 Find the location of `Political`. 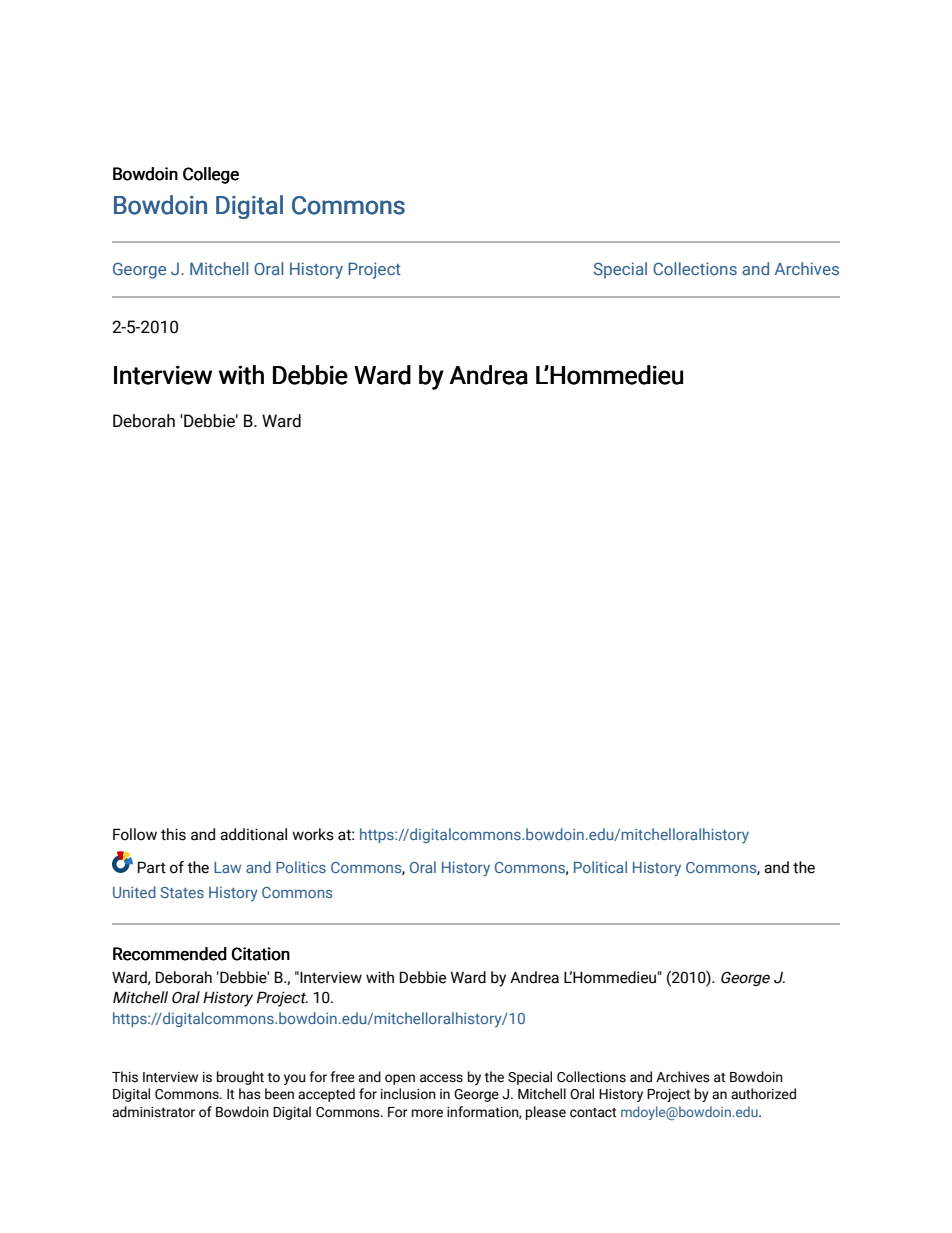

Political is located at coordinates (600, 867).
